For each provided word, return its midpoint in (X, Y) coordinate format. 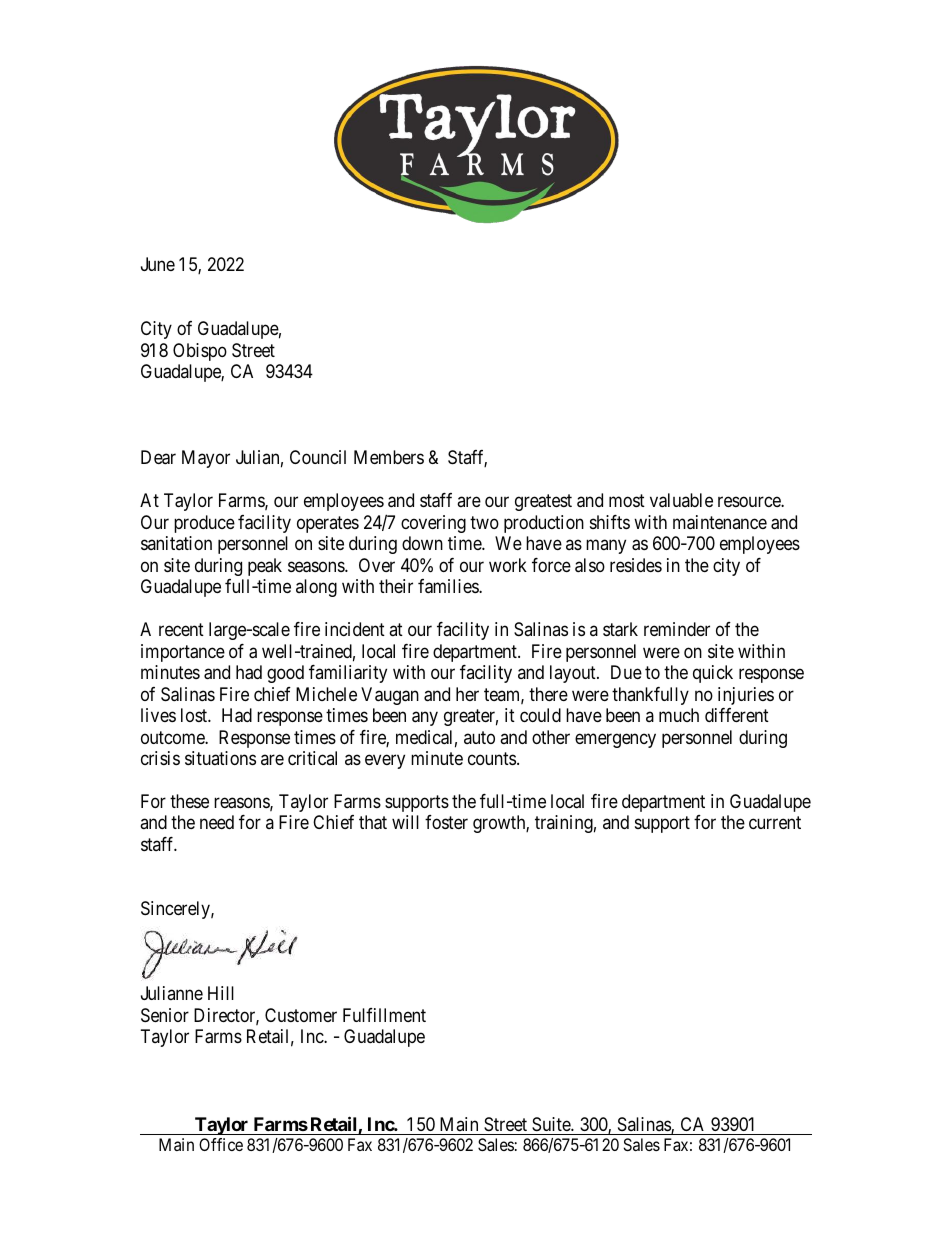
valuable (681, 500)
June (158, 264)
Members (389, 457)
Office (221, 1144)
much (679, 715)
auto (479, 737)
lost (195, 715)
